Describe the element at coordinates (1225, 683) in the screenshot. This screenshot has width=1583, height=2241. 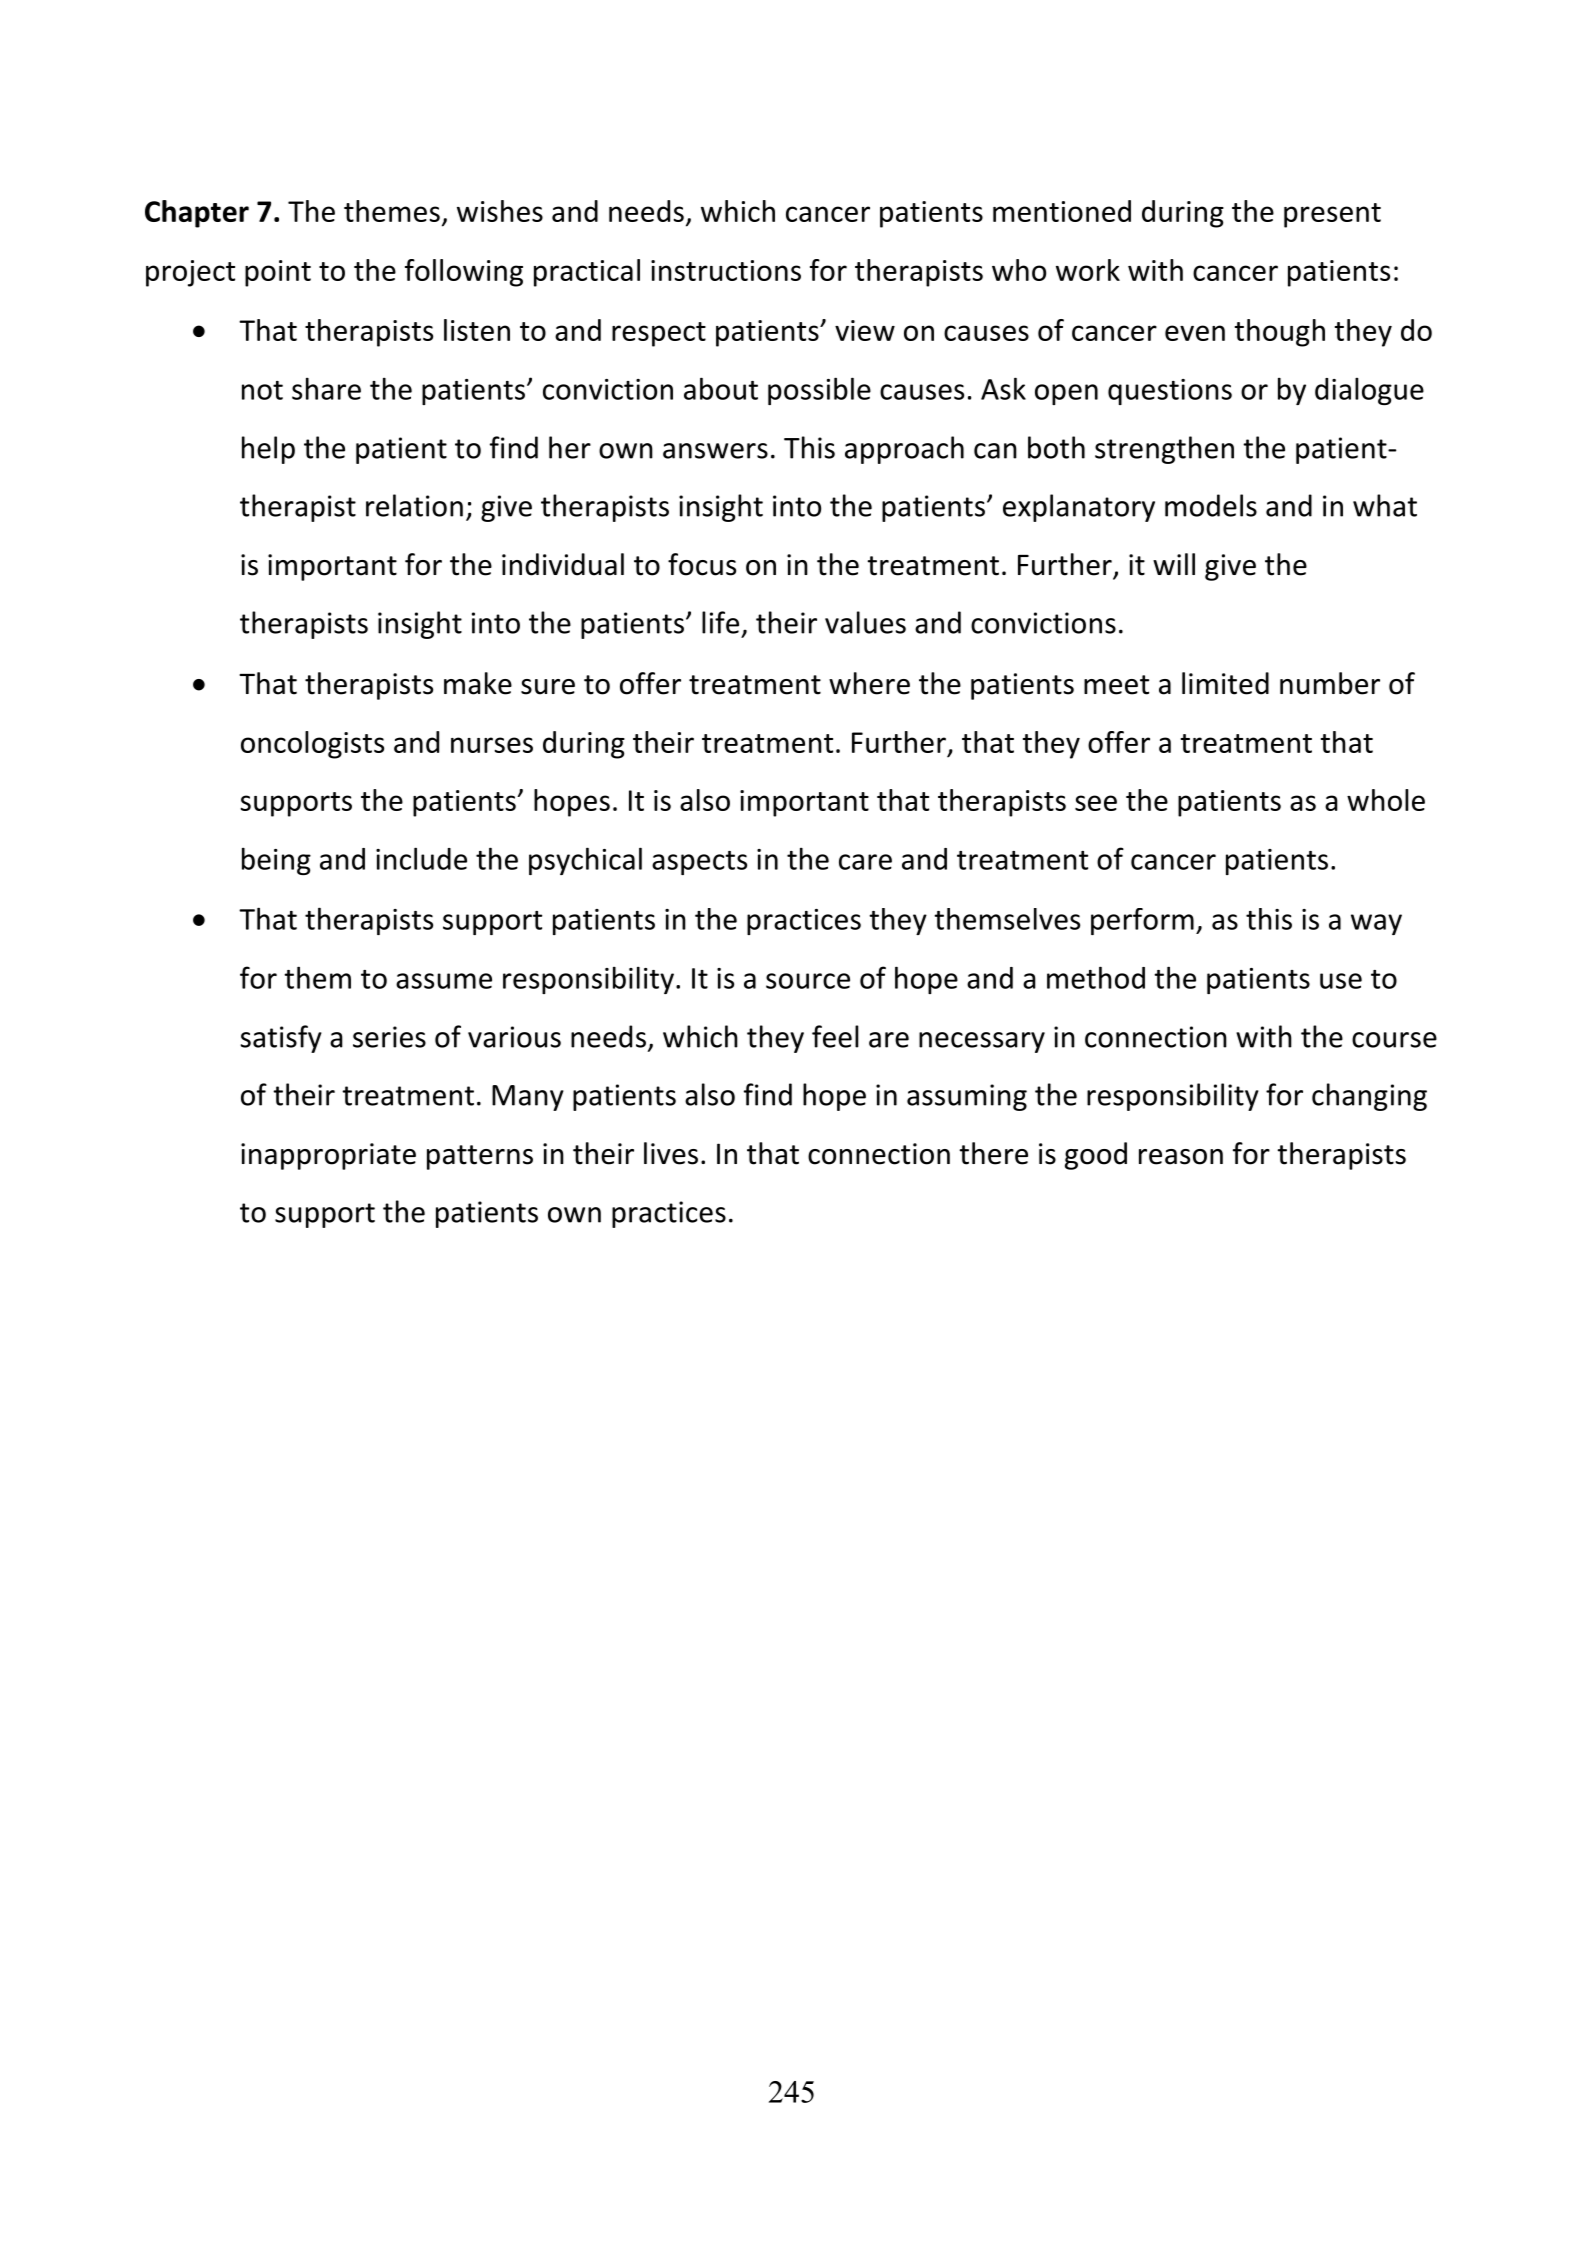
I see `limited` at that location.
